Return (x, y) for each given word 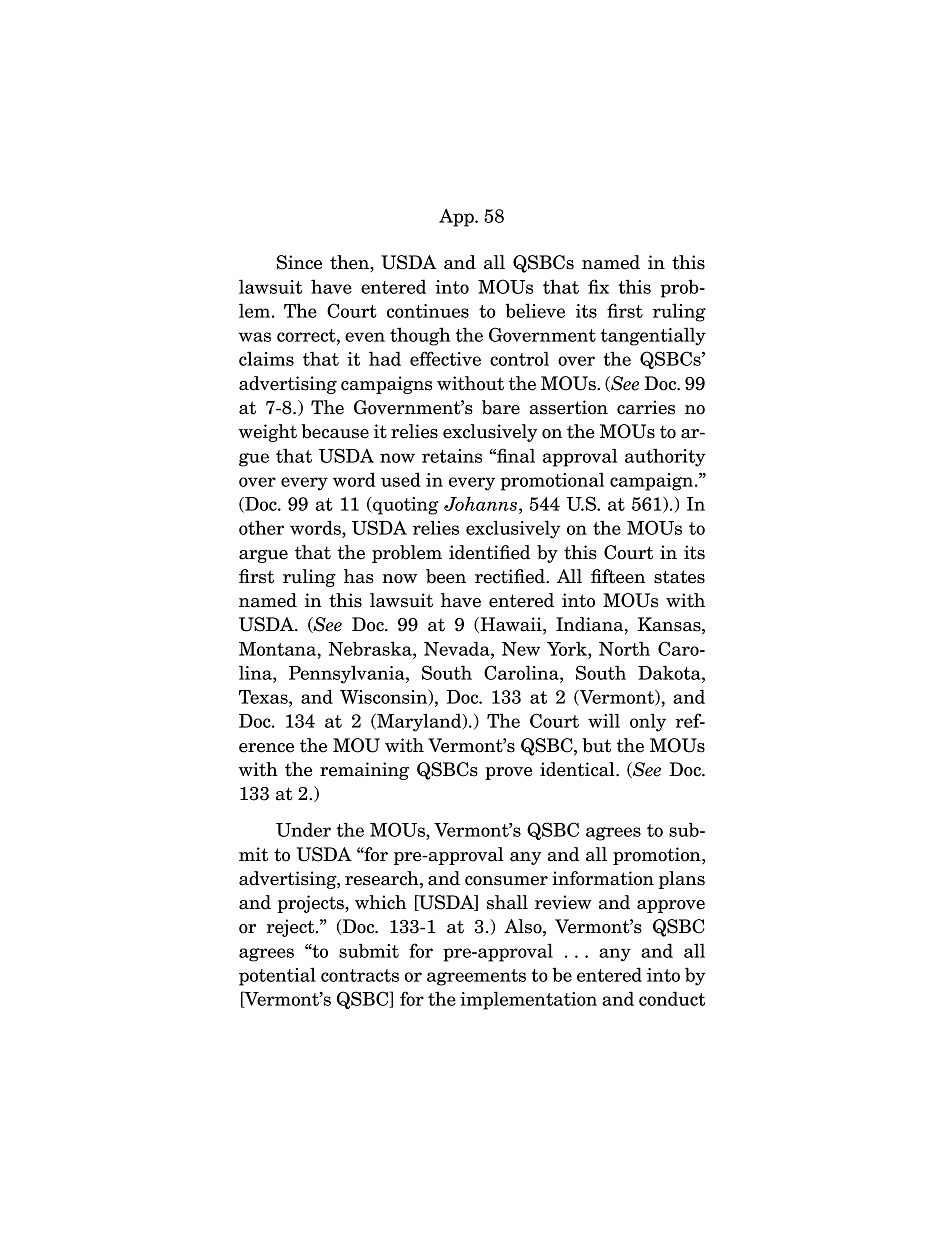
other (261, 527)
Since (299, 262)
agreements (476, 977)
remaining (364, 771)
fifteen (618, 576)
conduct (672, 998)
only (648, 722)
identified (489, 552)
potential (277, 976)
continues (428, 311)
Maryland (419, 722)
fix (598, 286)
